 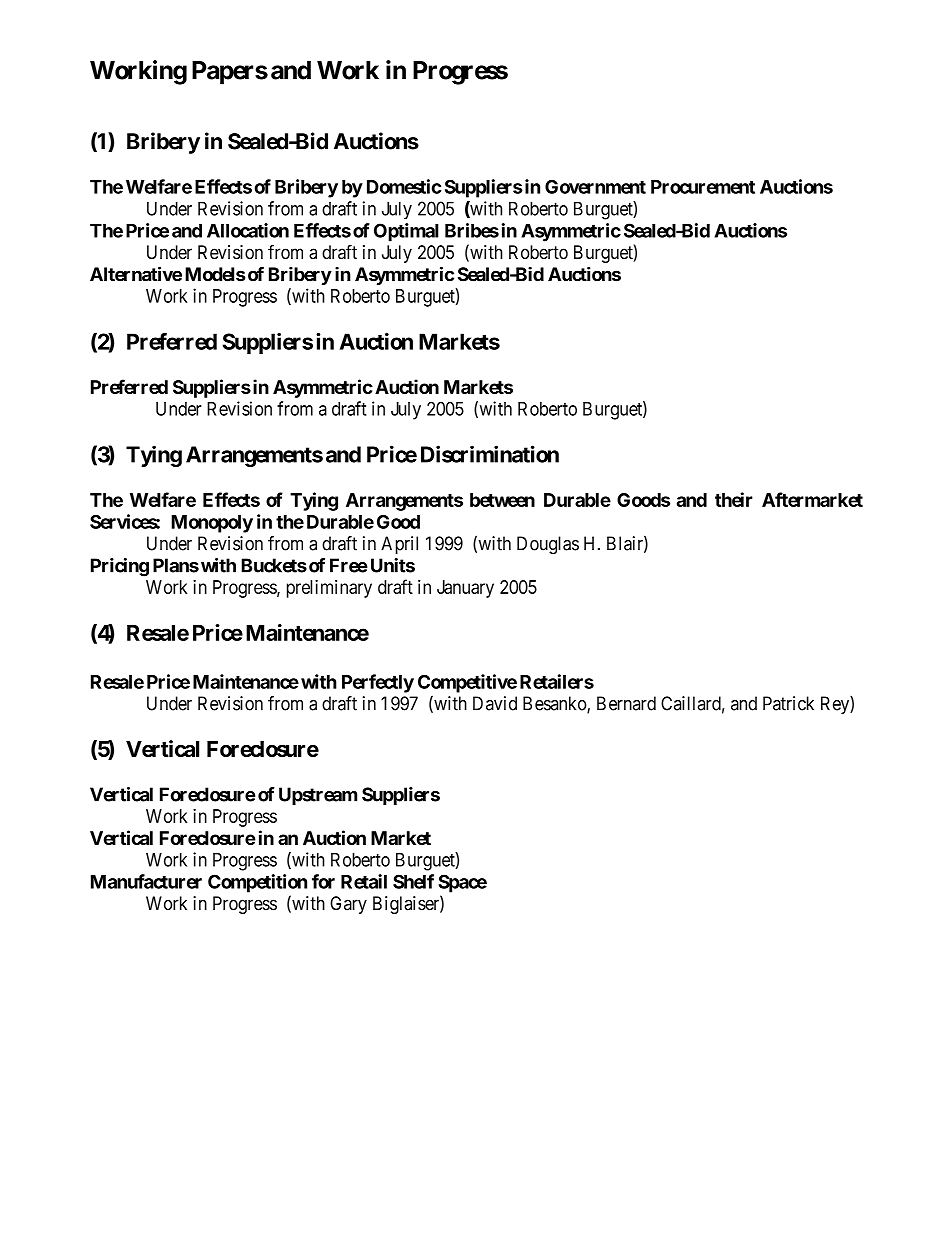 What do you see at coordinates (248, 230) in the screenshot?
I see `Allocation` at bounding box center [248, 230].
